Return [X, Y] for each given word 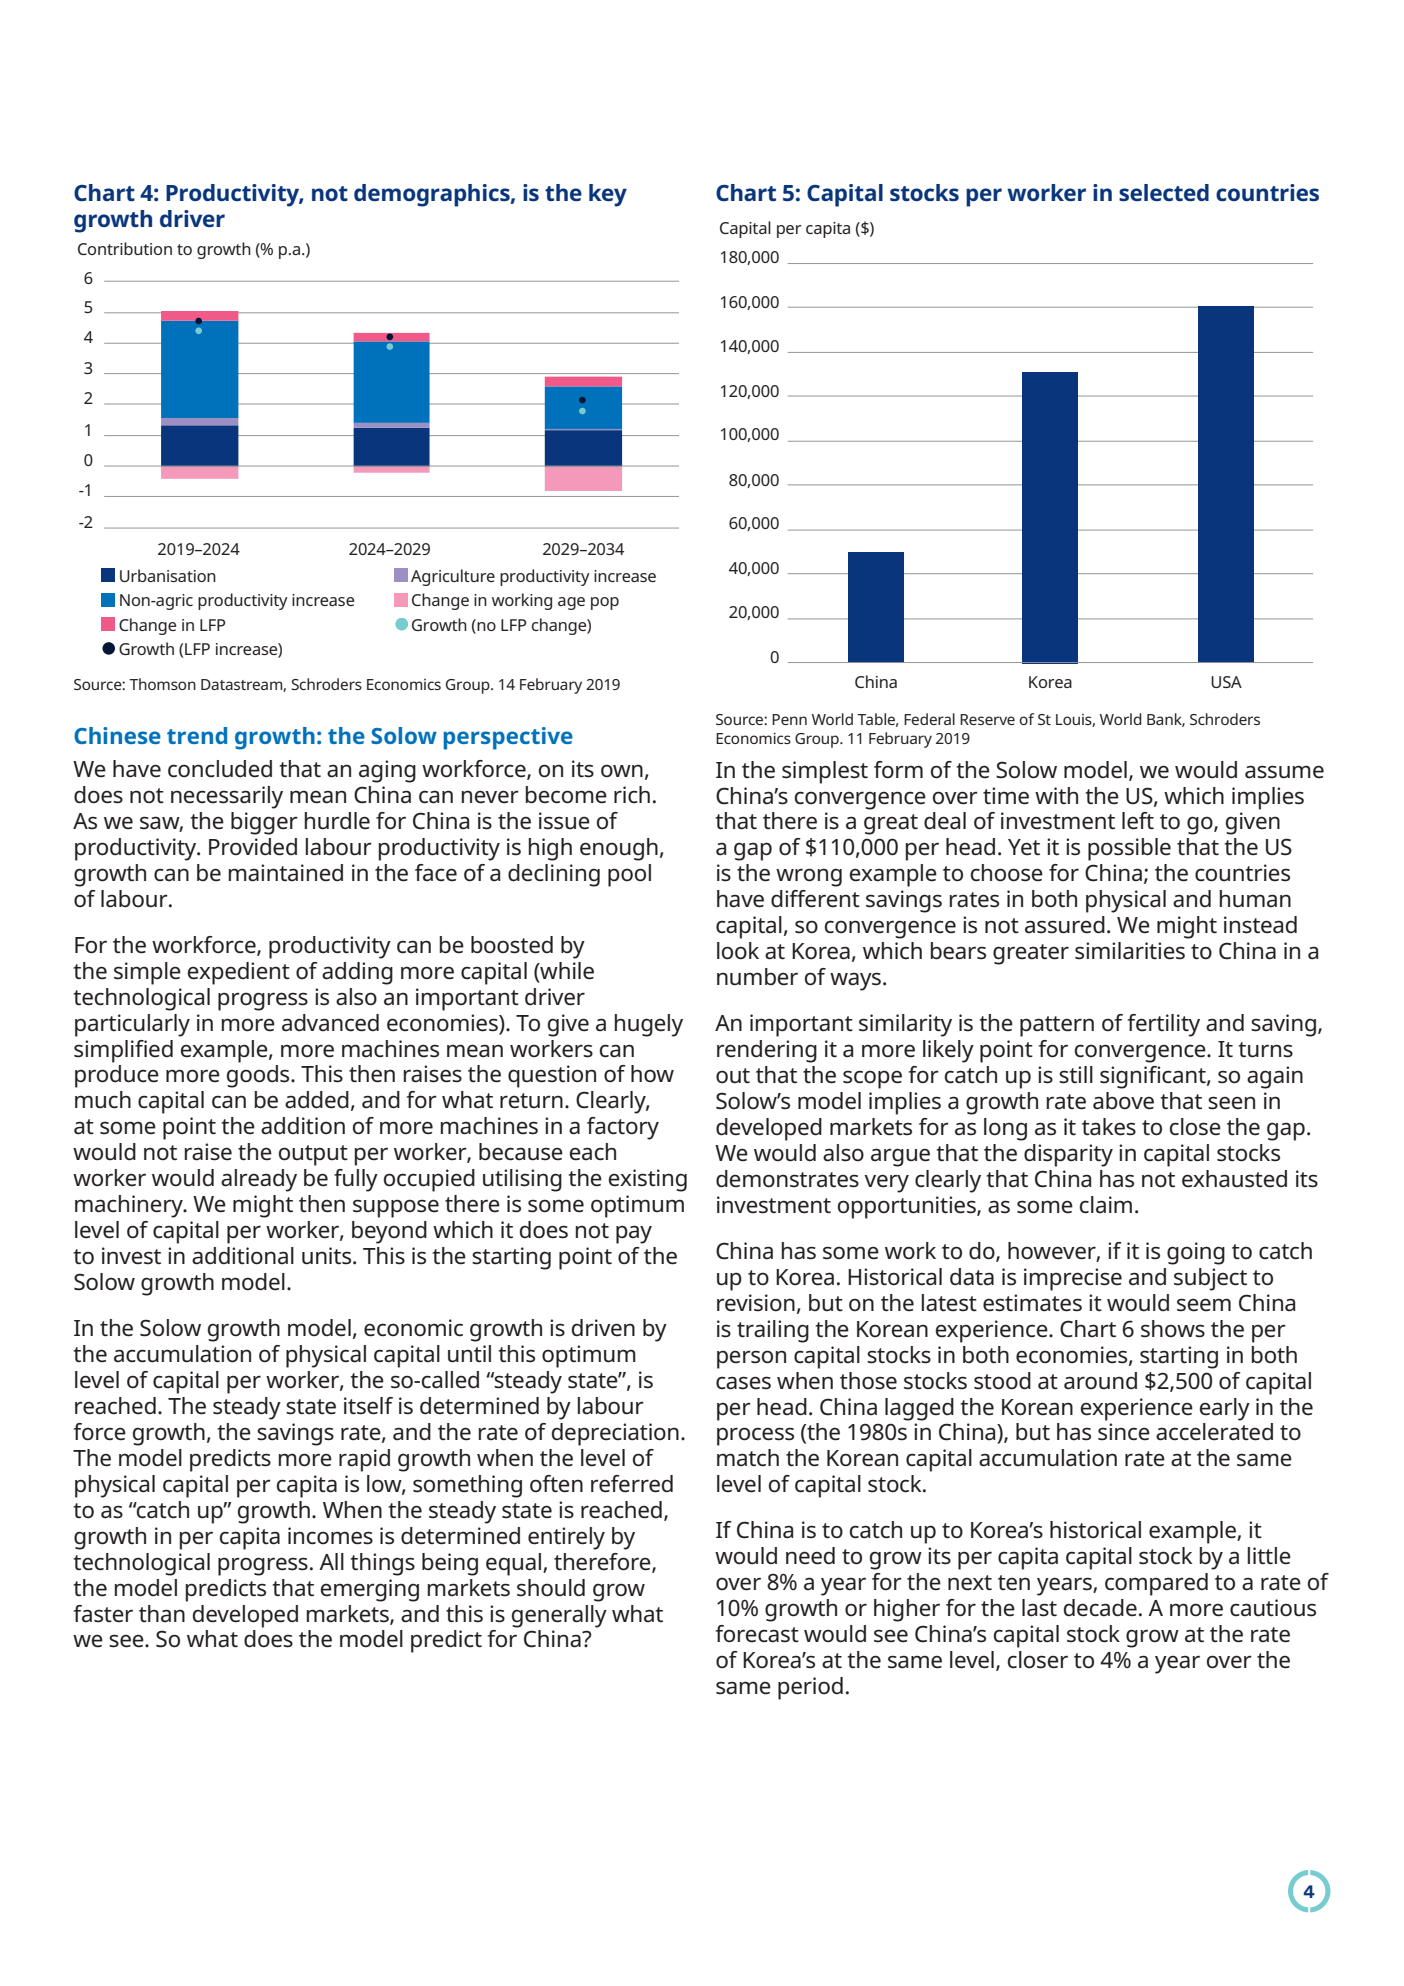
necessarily [227, 797]
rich [632, 795]
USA [1226, 682]
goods [259, 1076]
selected [1164, 192]
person [751, 1359]
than [162, 1614]
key [608, 195]
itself [368, 1406]
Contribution [125, 248]
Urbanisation [168, 575]
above [1123, 1101]
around [1100, 1381]
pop [605, 603]
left [1138, 821]
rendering [767, 1051]
